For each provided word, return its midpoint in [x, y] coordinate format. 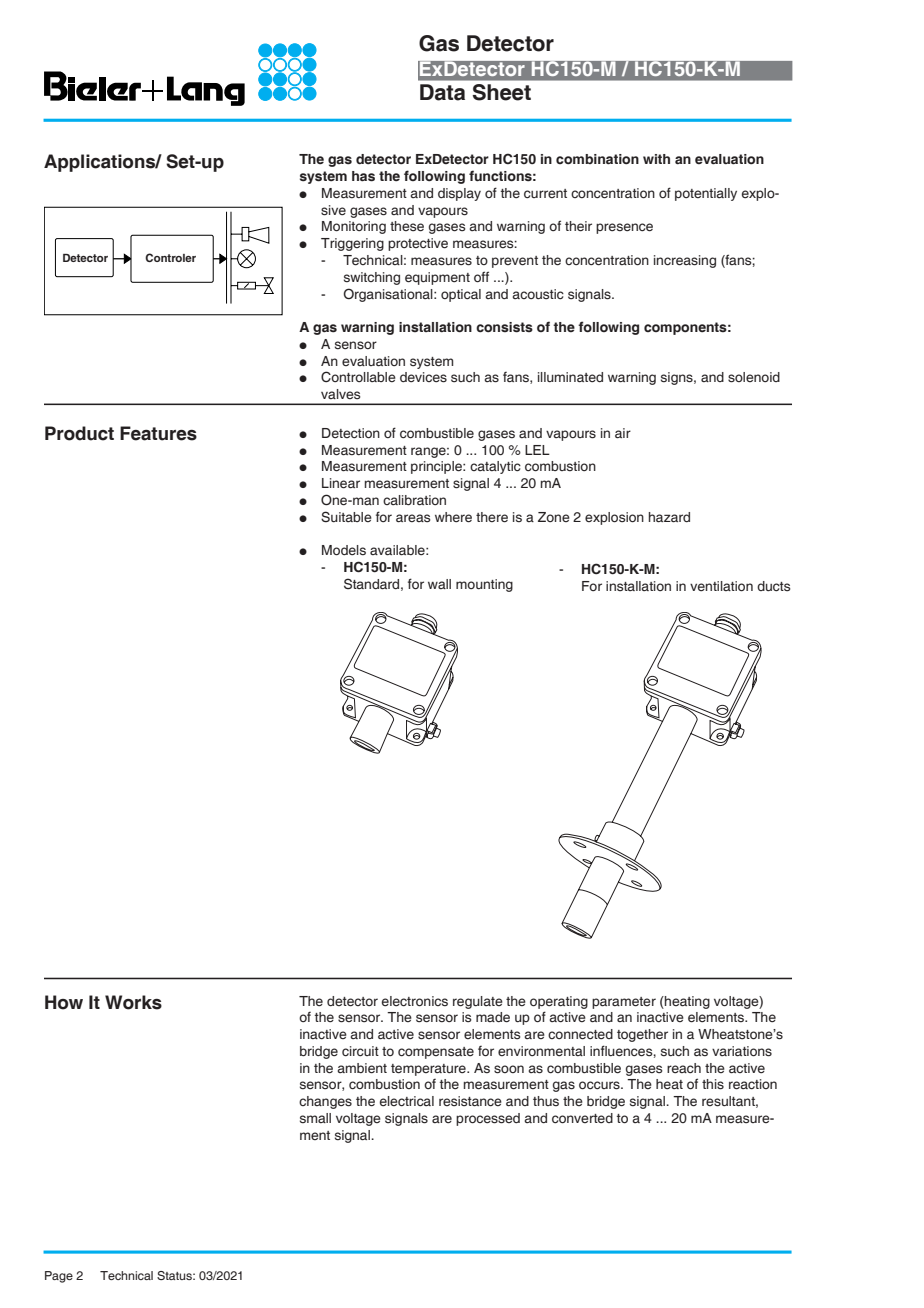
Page [59, 1277]
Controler [170, 257]
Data [442, 92]
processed [488, 1119]
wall [439, 584]
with [656, 159]
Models [344, 550]
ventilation [721, 586]
